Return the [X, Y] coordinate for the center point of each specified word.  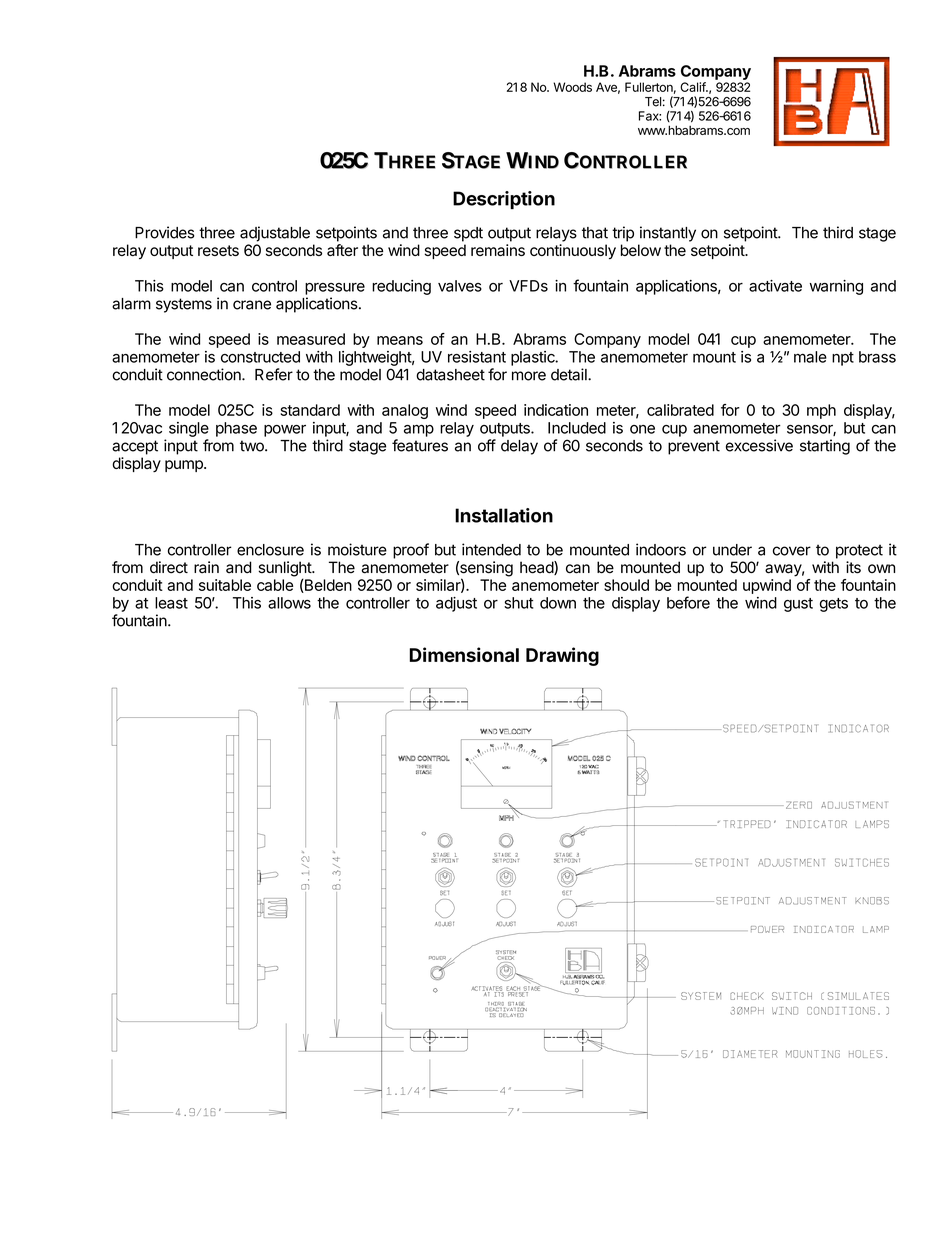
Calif [693, 87]
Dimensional [464, 654]
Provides [165, 232]
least [171, 603]
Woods [572, 87]
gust [798, 605]
